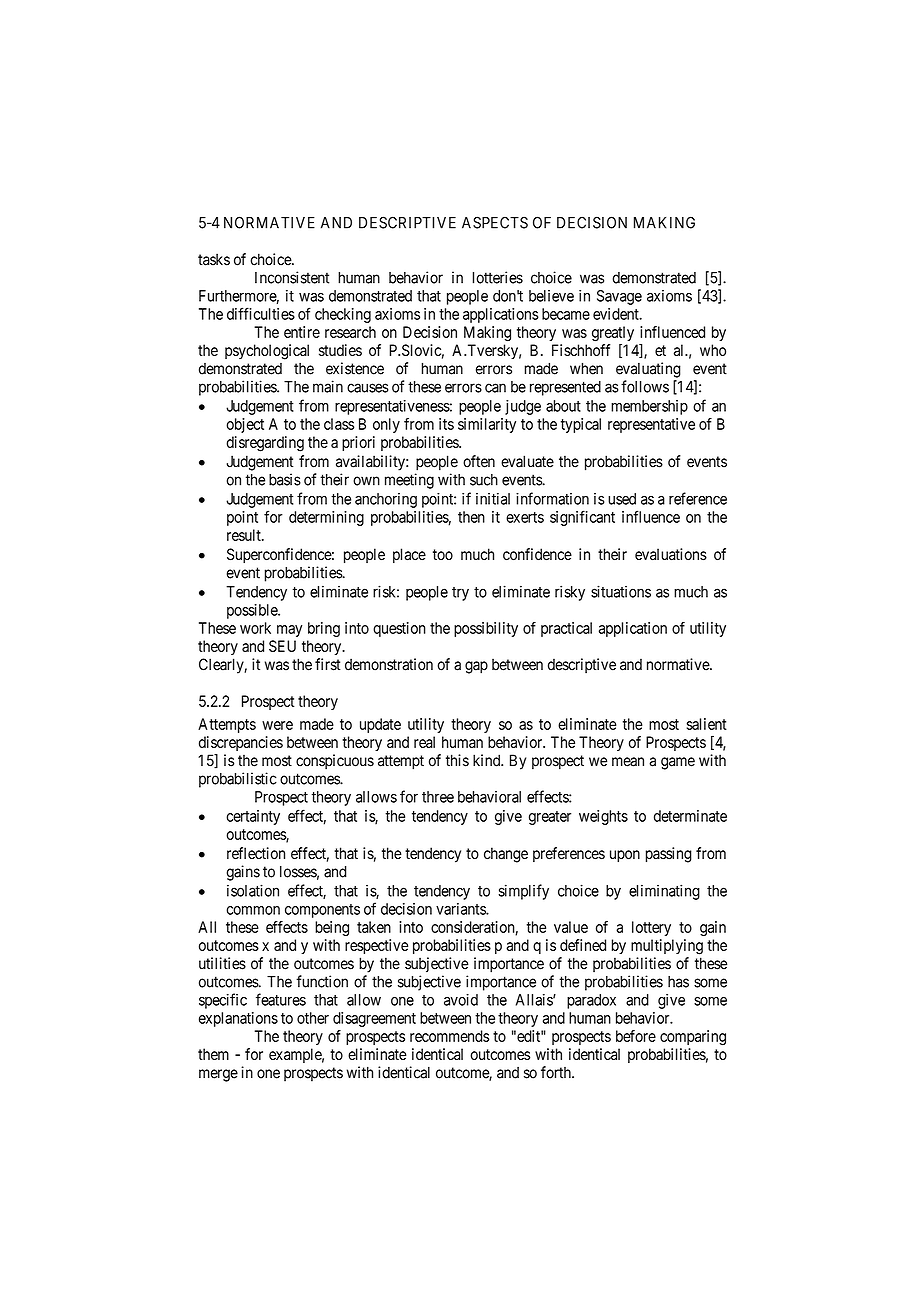 The width and height of the image is (924, 1308). Describe the element at coordinates (443, 554) in the image. I see `too` at that location.
